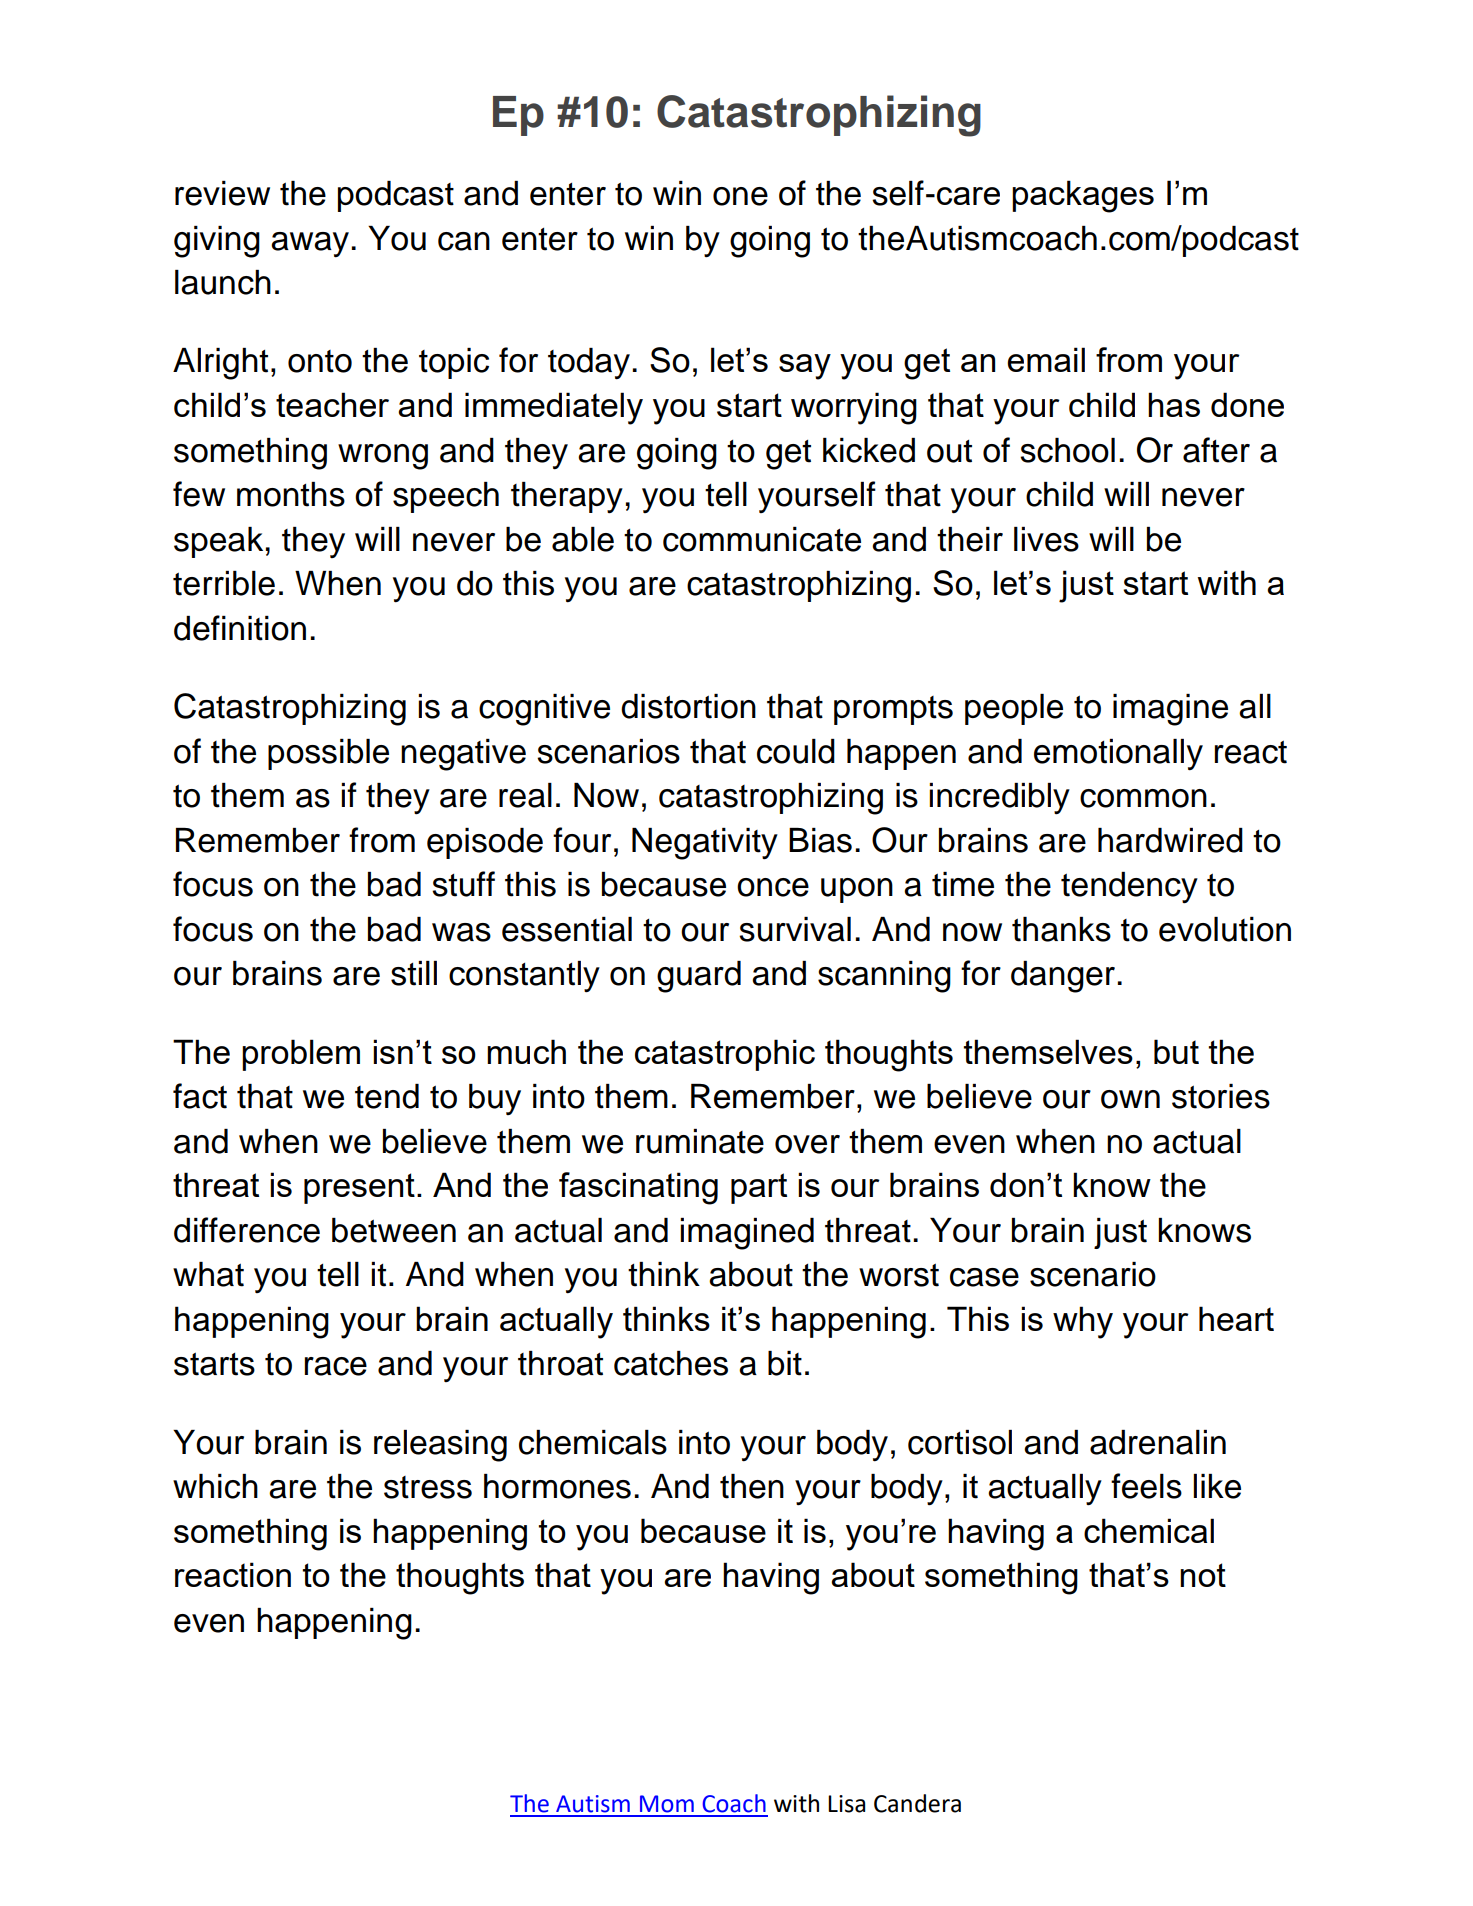 The height and width of the screenshot is (1906, 1473). I want to click on say, so click(805, 367).
